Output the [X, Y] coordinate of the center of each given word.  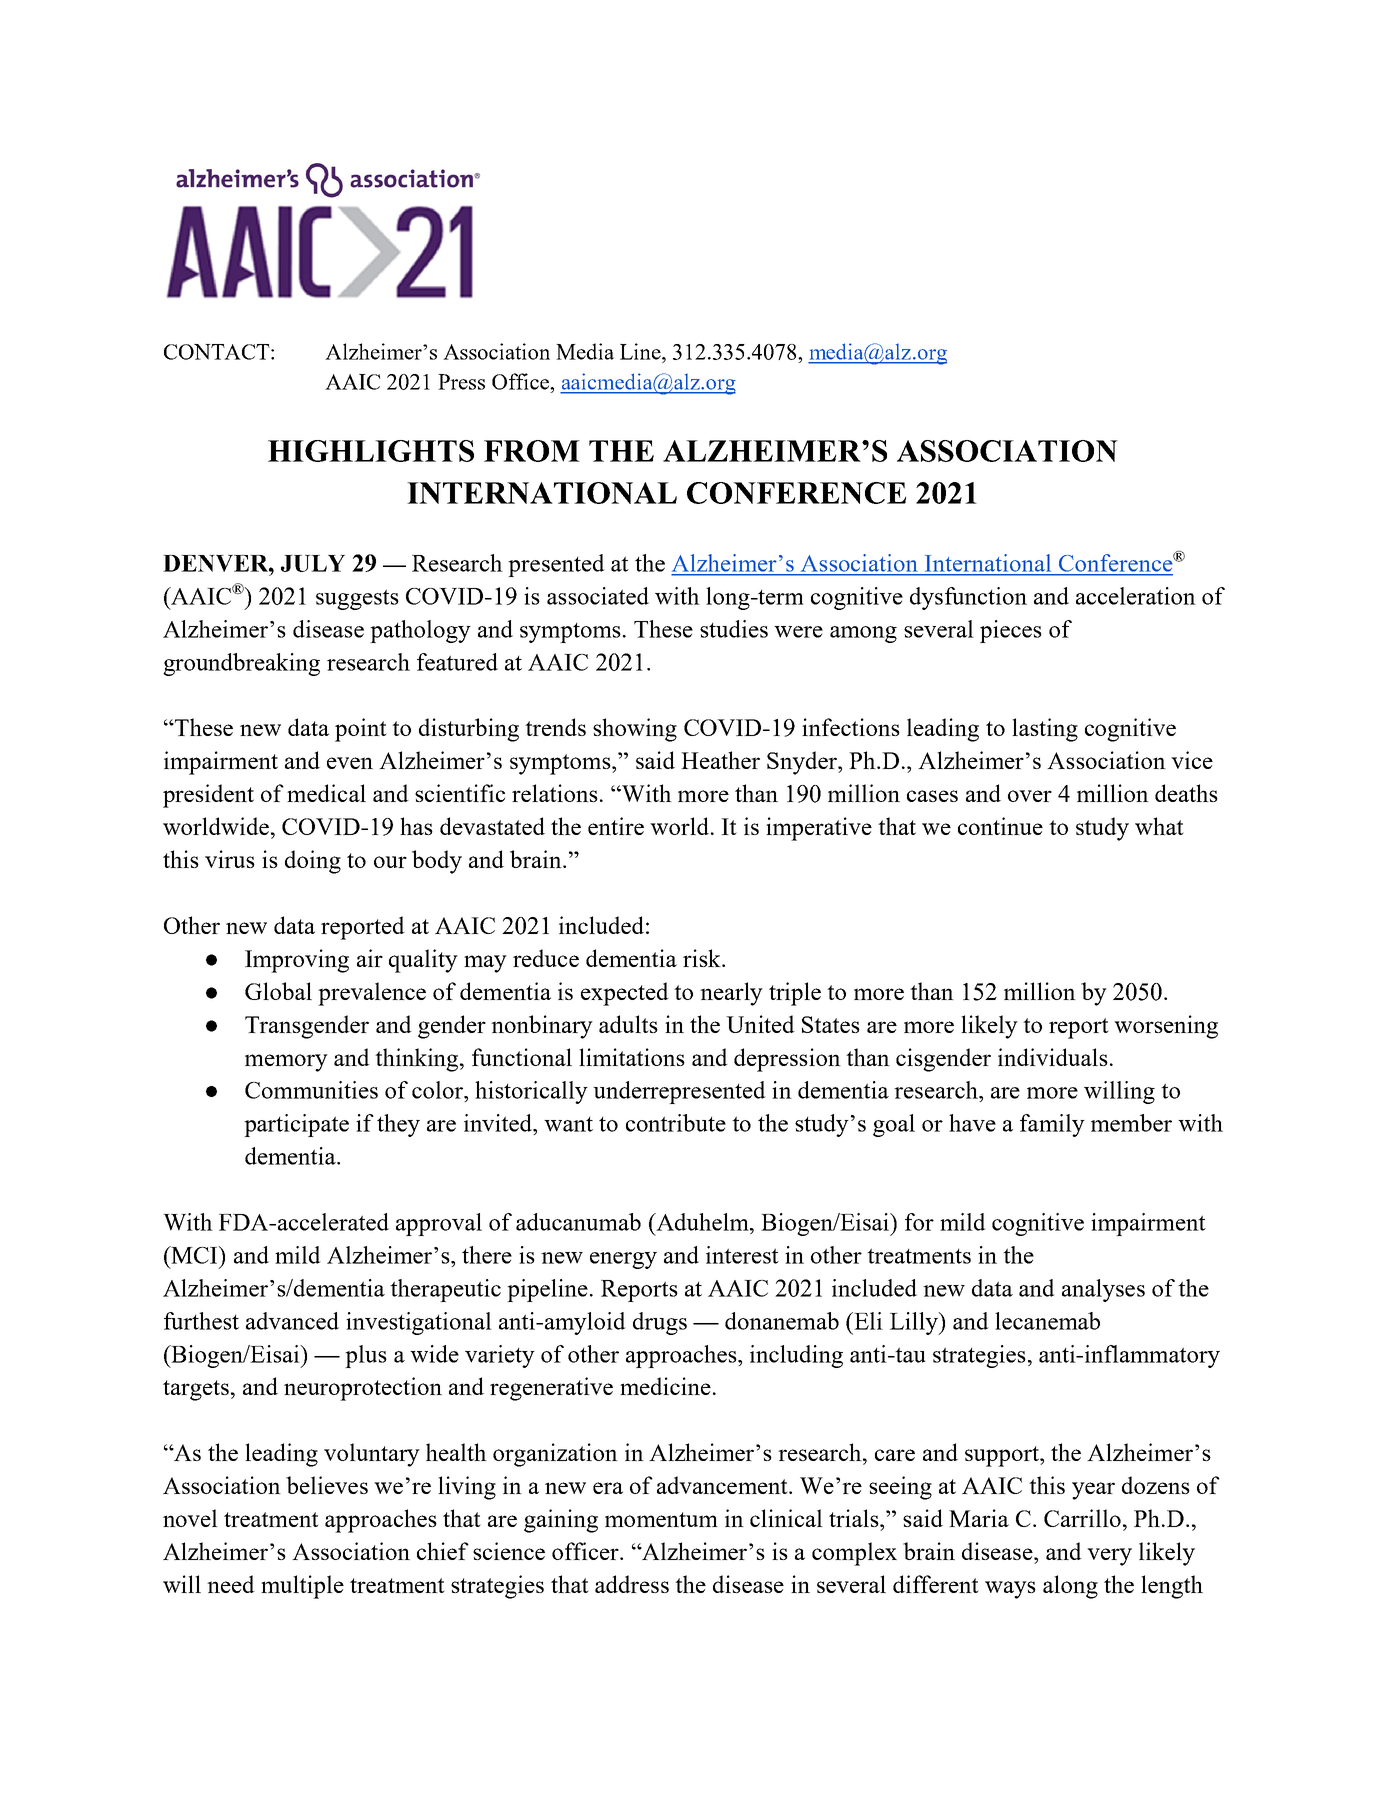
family [1052, 1125]
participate [296, 1125]
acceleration [1136, 596]
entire [616, 826]
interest [742, 1255]
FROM [532, 451]
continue [1000, 826]
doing [313, 862]
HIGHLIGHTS [371, 451]
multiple [302, 1587]
